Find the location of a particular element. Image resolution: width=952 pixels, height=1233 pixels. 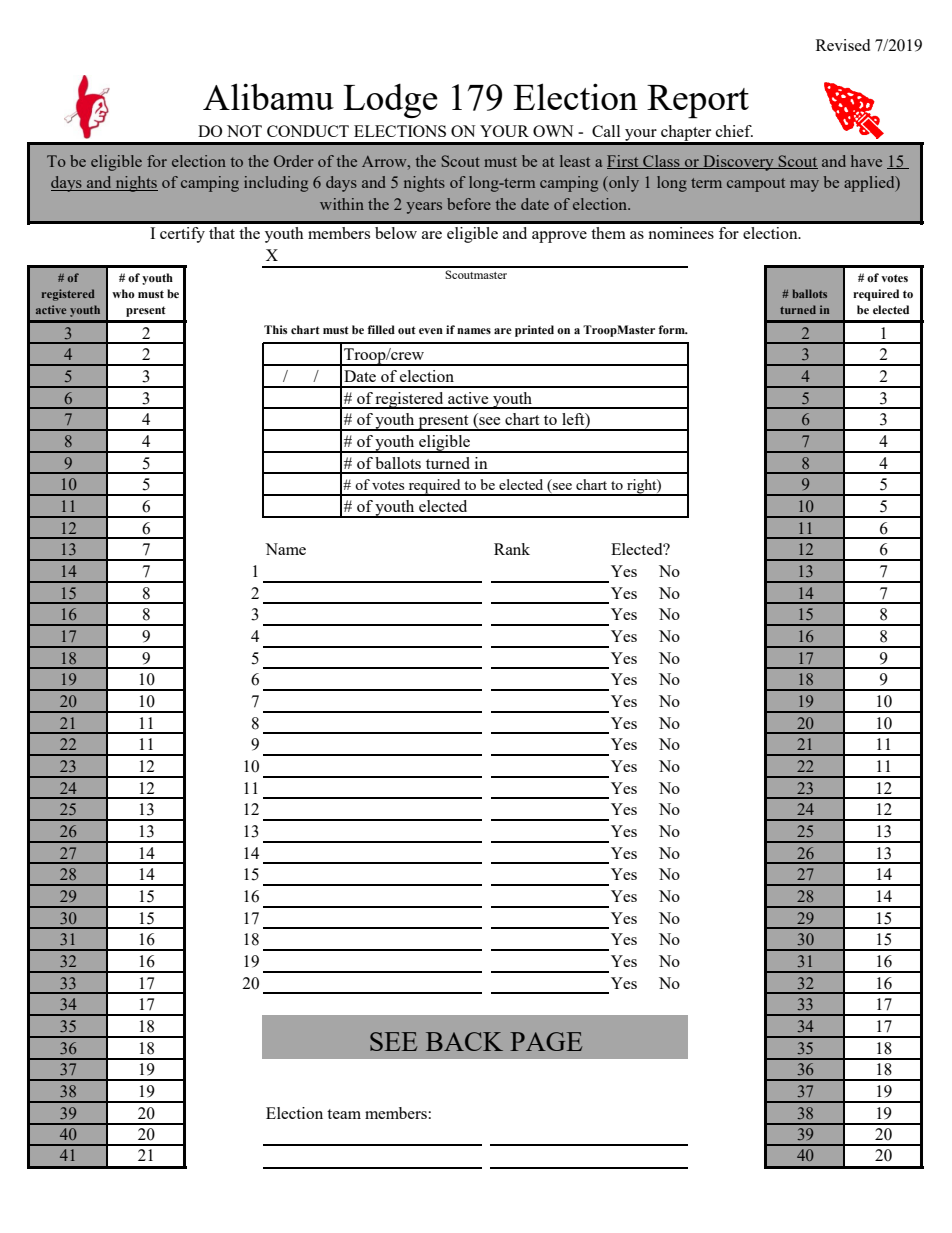

OWN is located at coordinates (553, 131).
